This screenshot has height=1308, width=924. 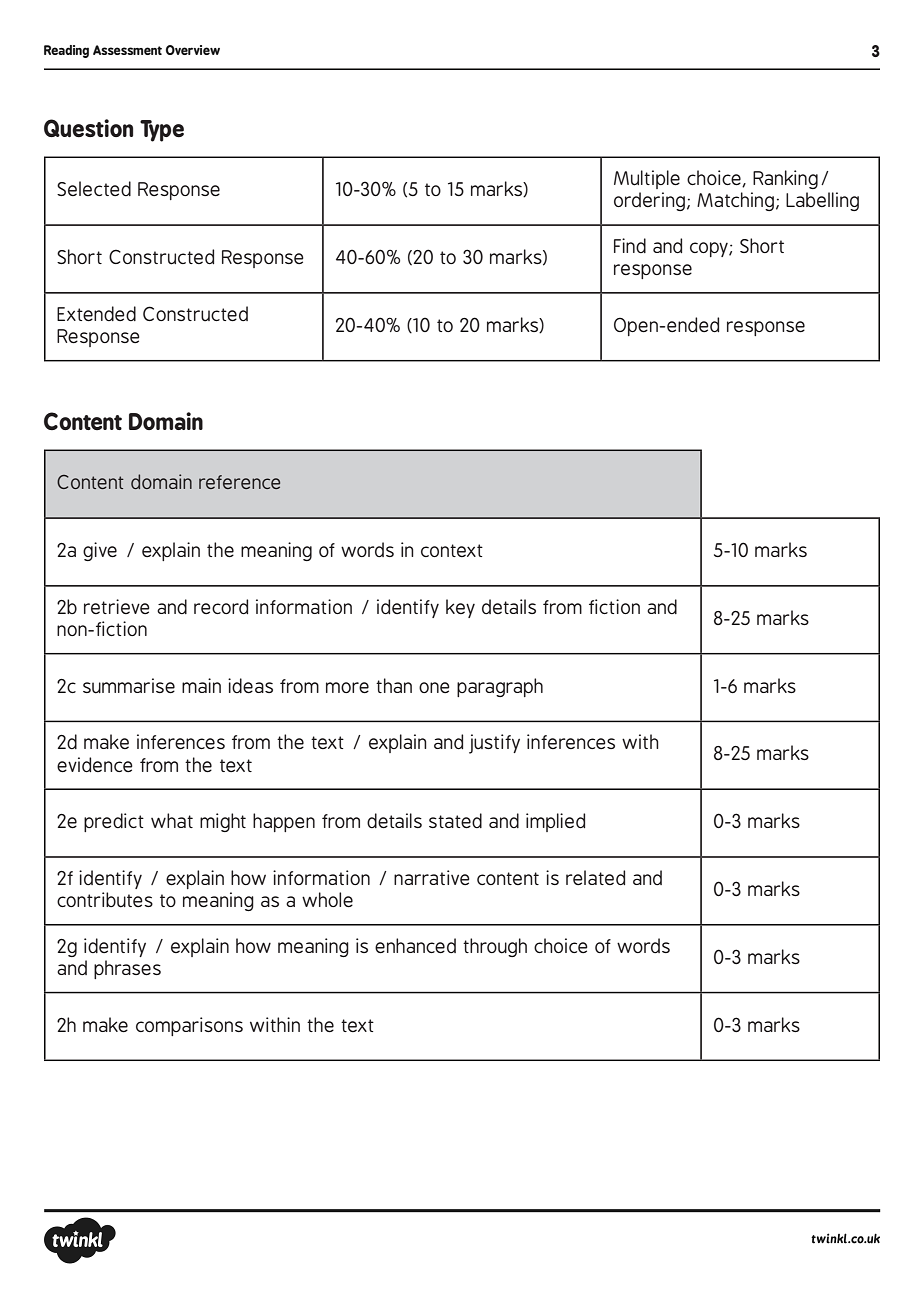 What do you see at coordinates (785, 179) in the screenshot?
I see `Ranking` at bounding box center [785, 179].
